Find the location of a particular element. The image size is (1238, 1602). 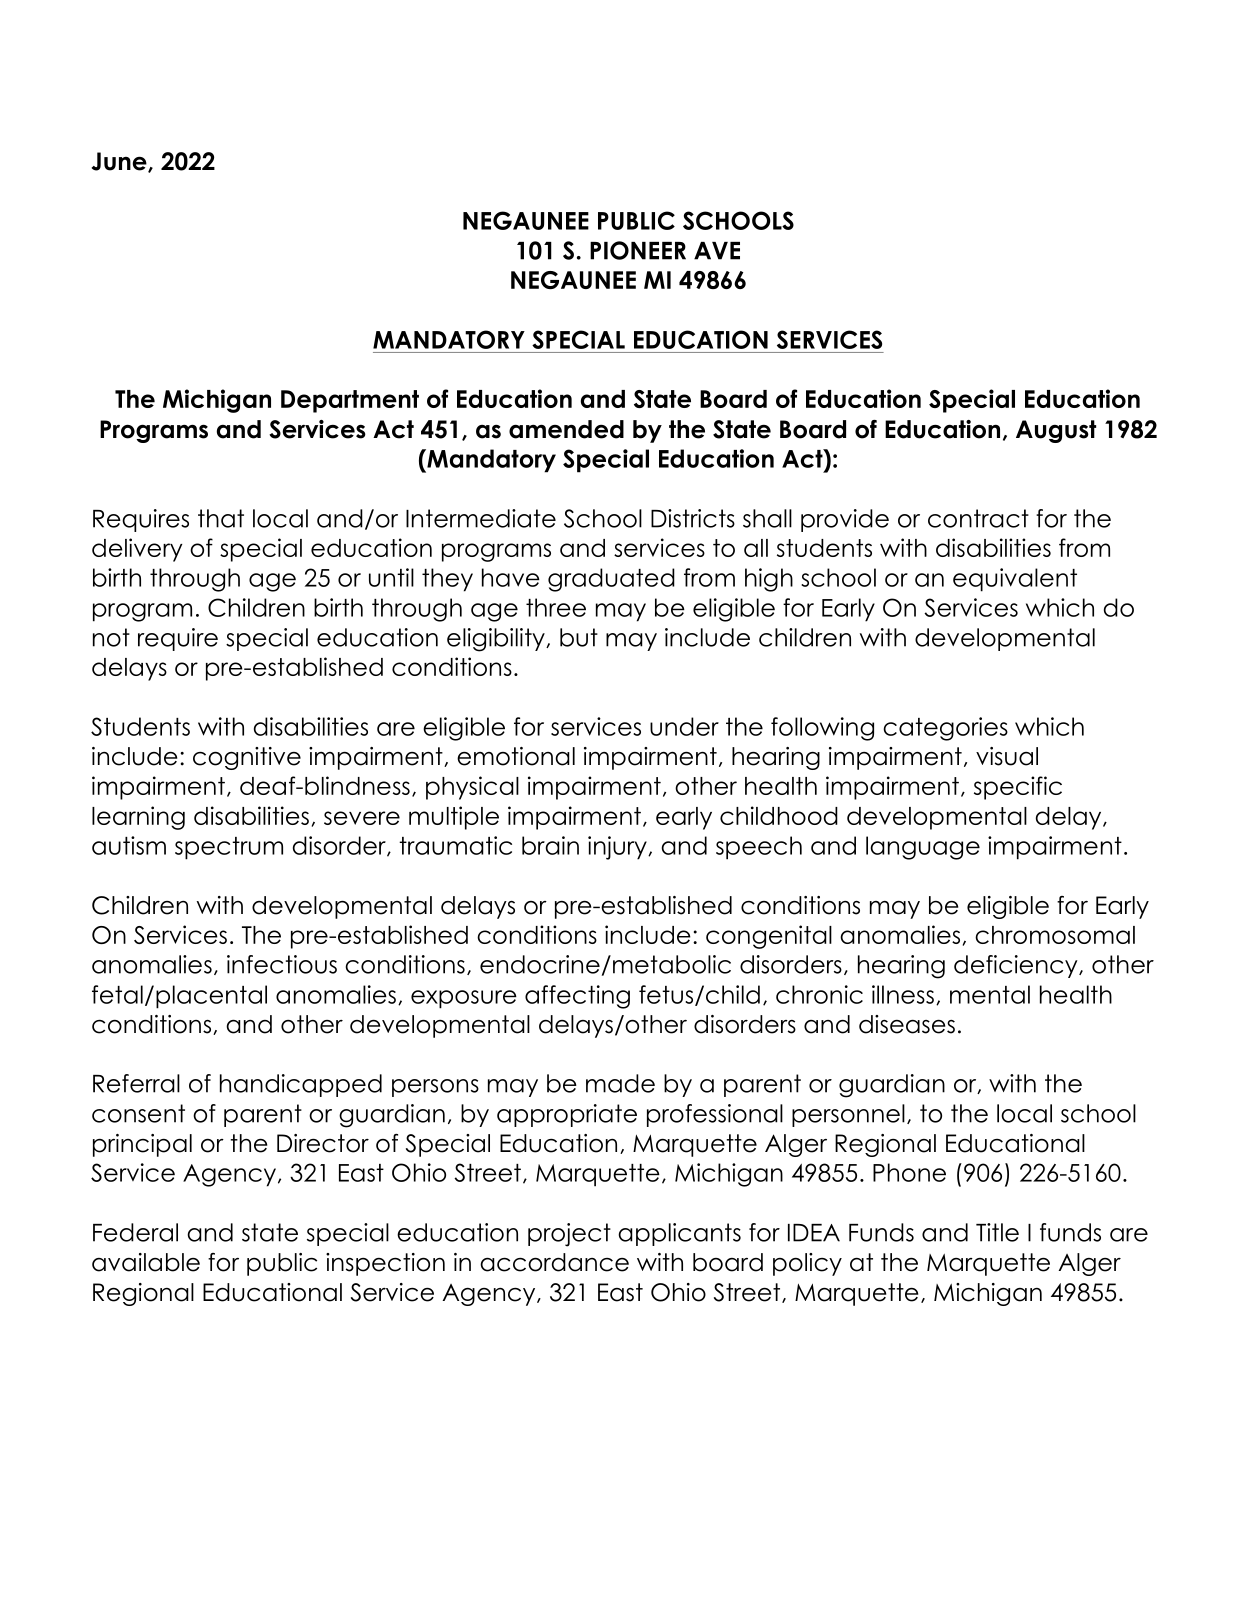

PIONEER is located at coordinates (638, 250).
